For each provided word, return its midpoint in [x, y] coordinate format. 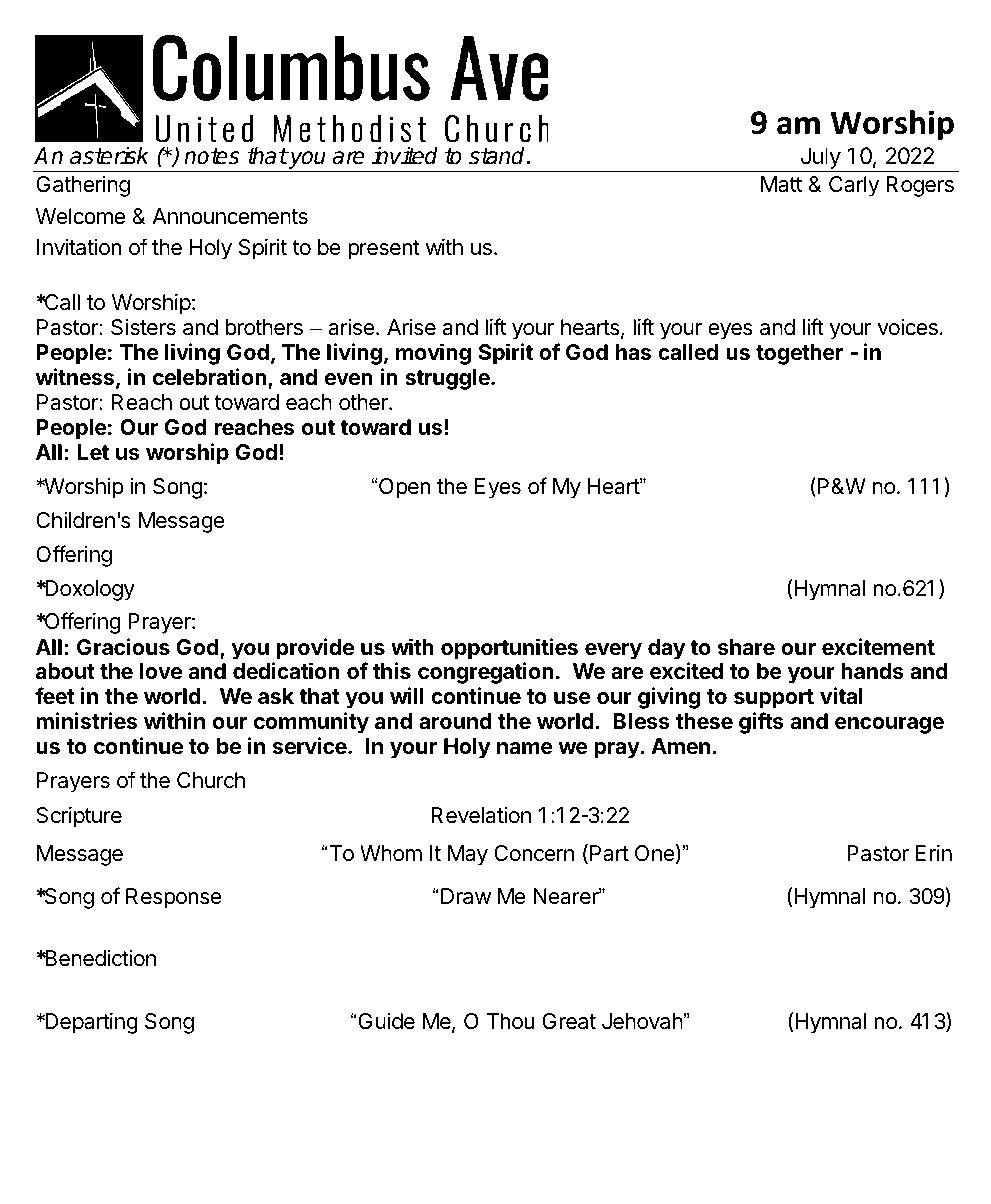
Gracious [123, 647]
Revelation [481, 815]
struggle [448, 379]
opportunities [509, 649]
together [799, 354]
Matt [781, 184]
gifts [761, 723]
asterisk [109, 155]
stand [498, 155]
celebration [211, 378]
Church [211, 780]
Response [174, 898]
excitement [878, 647]
